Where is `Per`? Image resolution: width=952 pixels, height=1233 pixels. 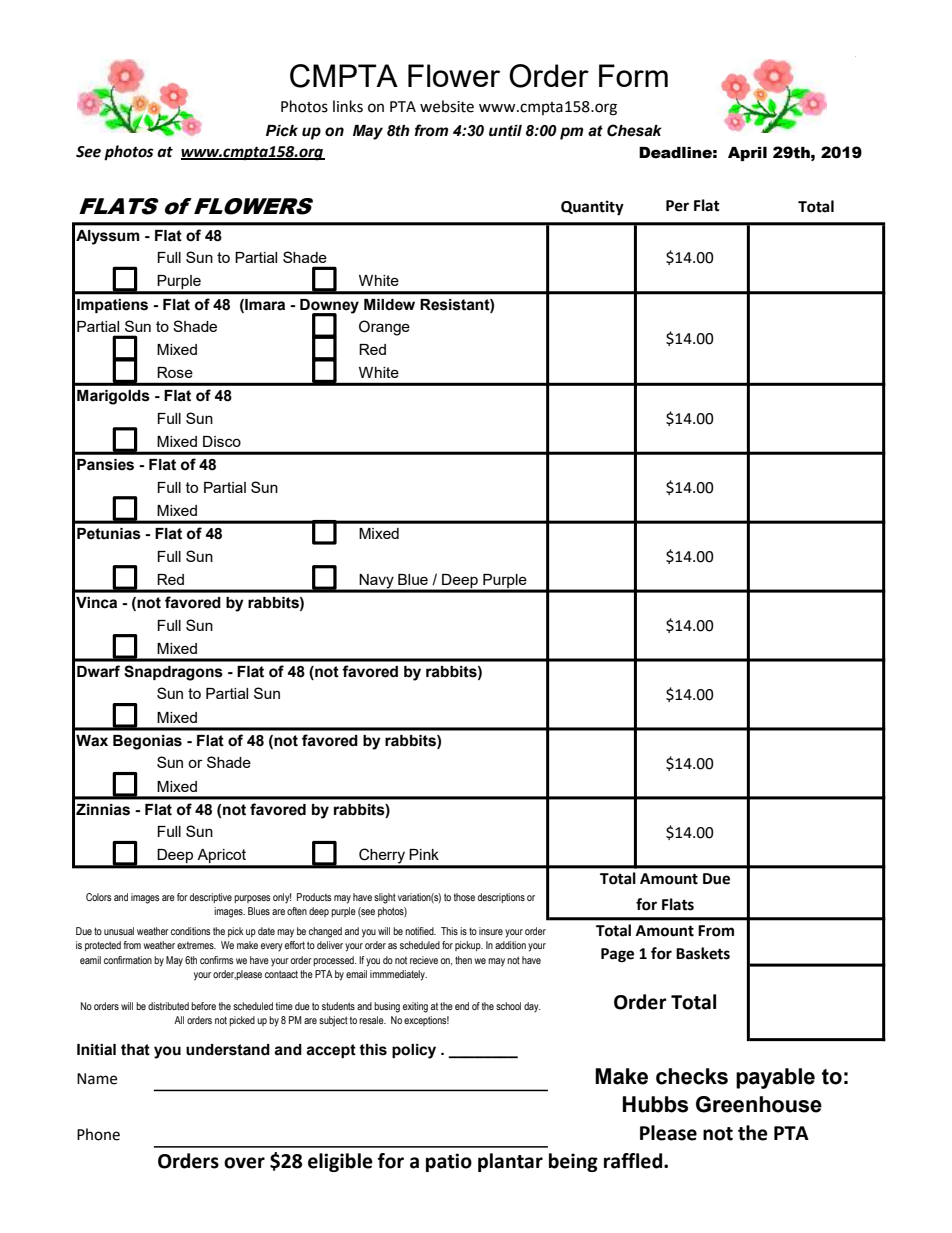 Per is located at coordinates (677, 206).
